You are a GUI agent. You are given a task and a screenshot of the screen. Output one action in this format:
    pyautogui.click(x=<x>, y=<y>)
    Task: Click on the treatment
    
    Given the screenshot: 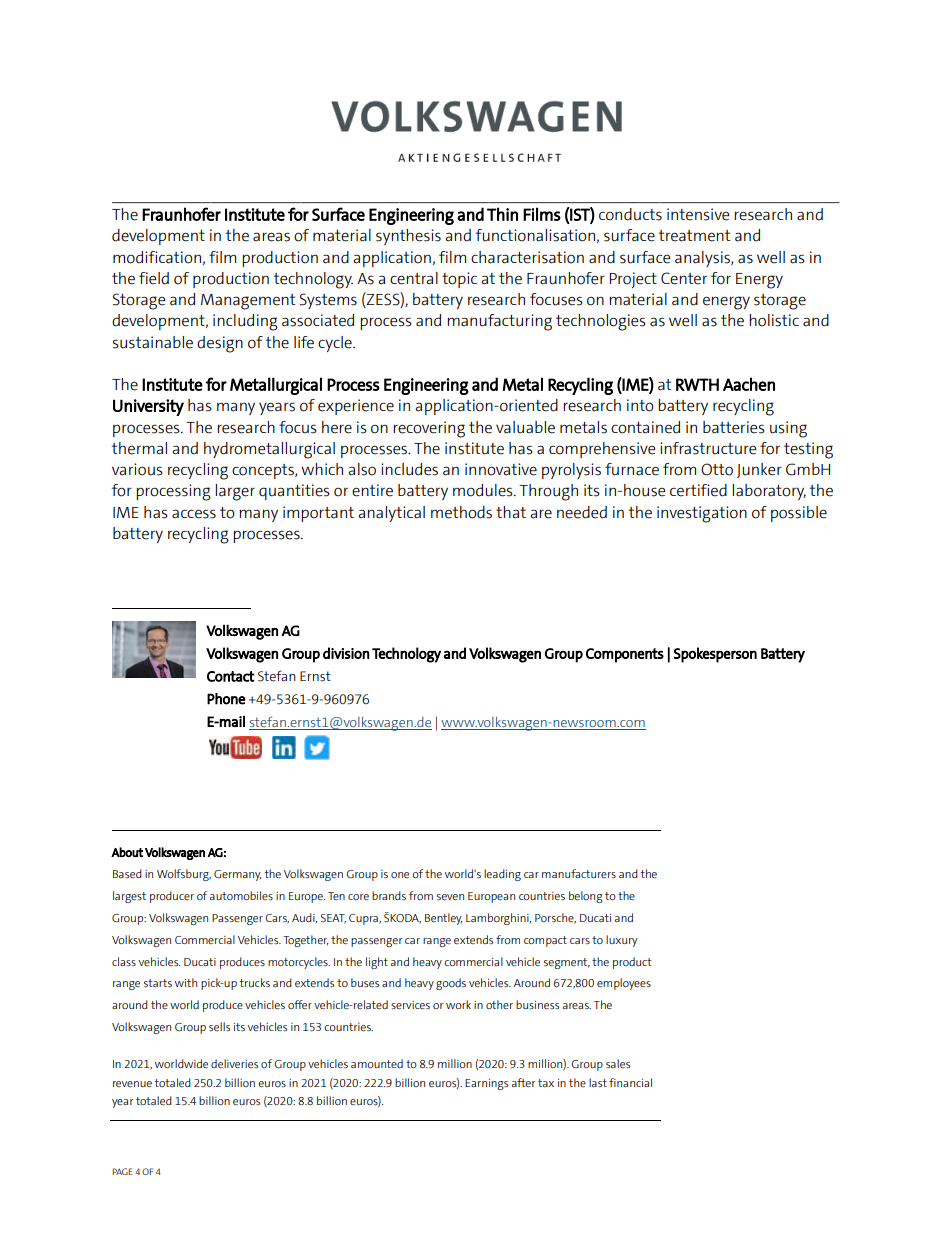 What is the action you would take?
    pyautogui.click(x=694, y=236)
